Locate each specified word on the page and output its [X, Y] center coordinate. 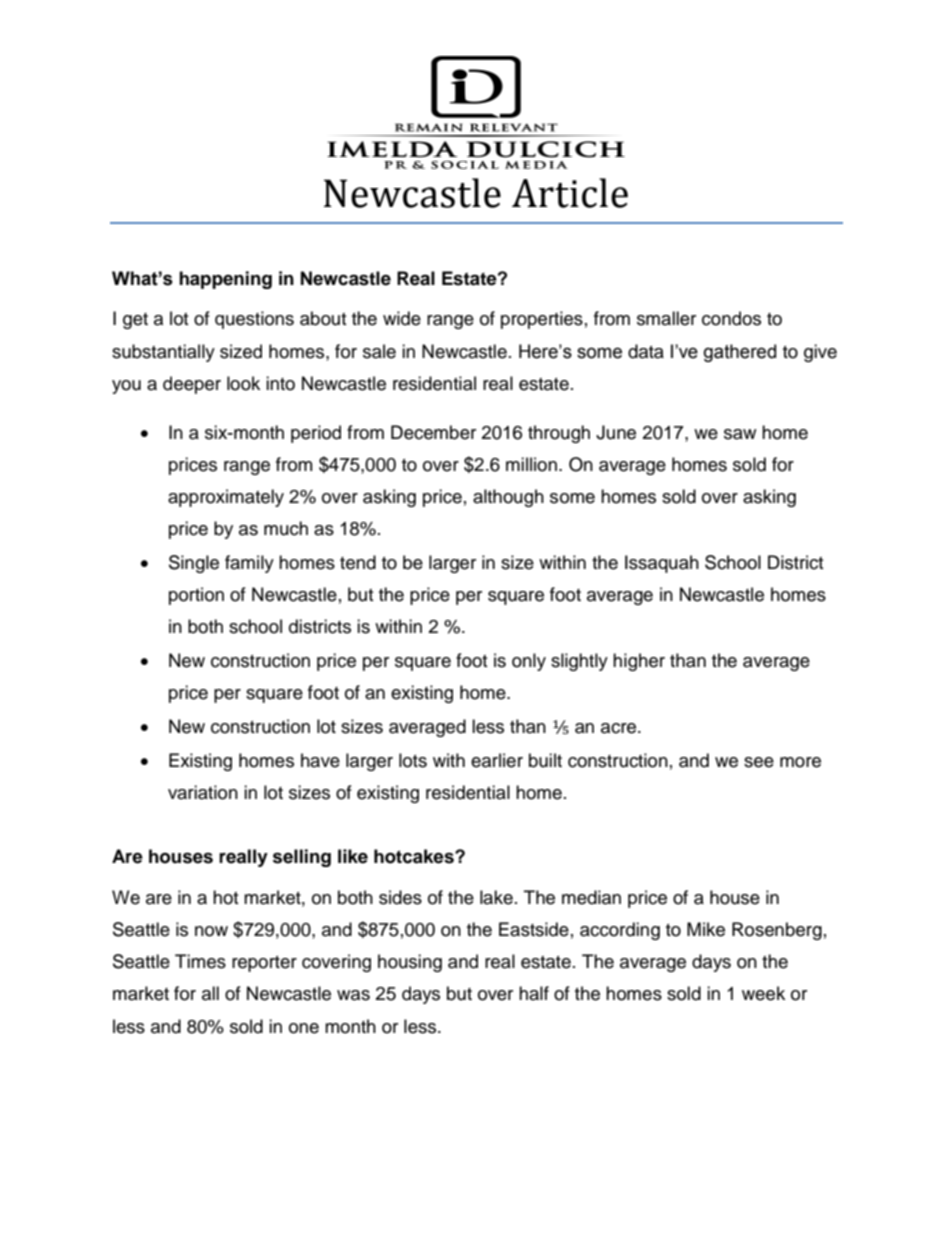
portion [196, 596]
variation [203, 792]
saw [740, 434]
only [529, 662]
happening [225, 280]
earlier [497, 760]
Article [570, 193]
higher [639, 662]
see [759, 762]
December [433, 432]
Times [200, 961]
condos [731, 318]
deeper [192, 385]
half [534, 993]
